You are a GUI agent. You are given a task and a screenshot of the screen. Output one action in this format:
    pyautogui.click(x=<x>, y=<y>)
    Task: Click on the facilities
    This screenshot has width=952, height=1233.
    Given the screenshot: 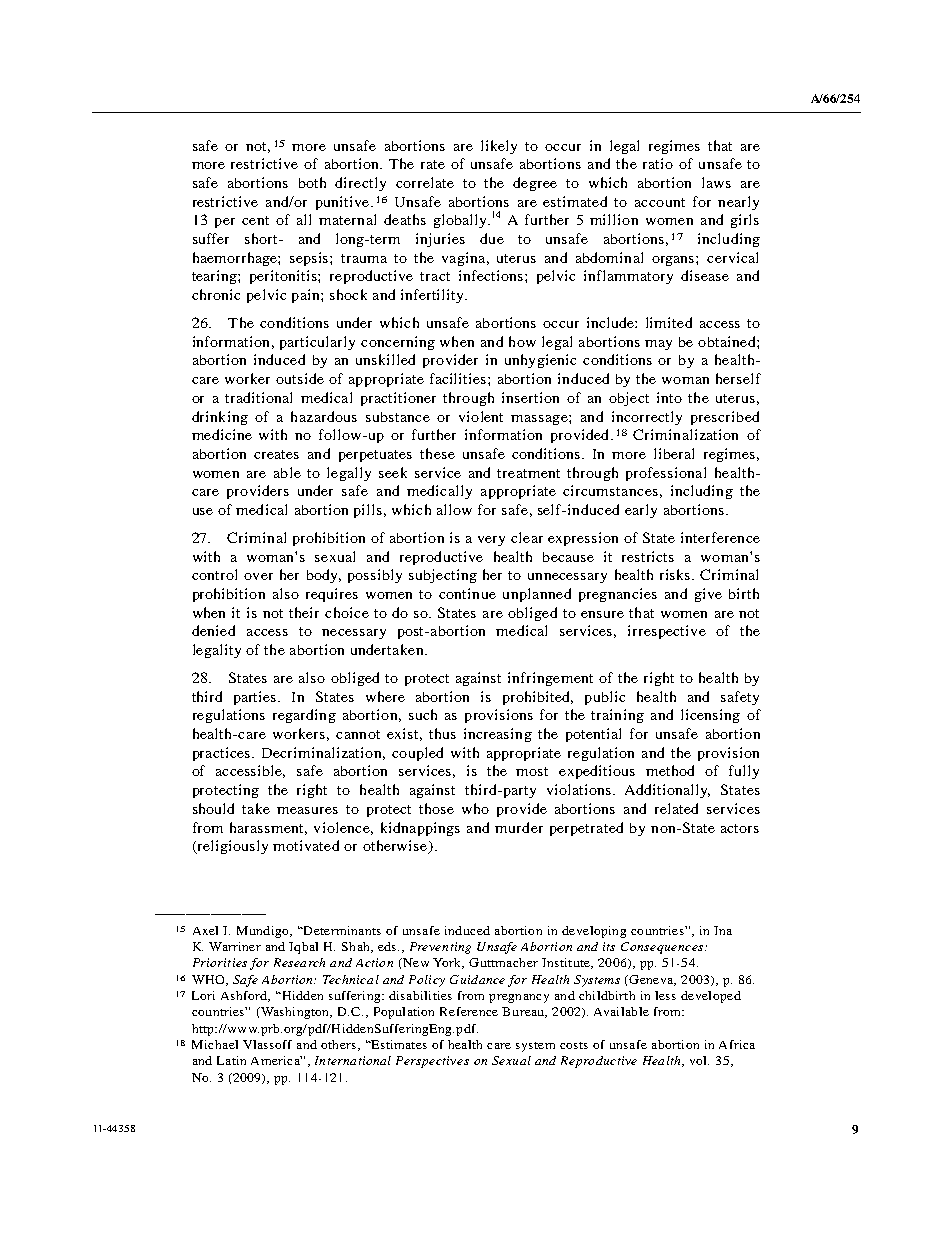 What is the action you would take?
    pyautogui.click(x=459, y=378)
